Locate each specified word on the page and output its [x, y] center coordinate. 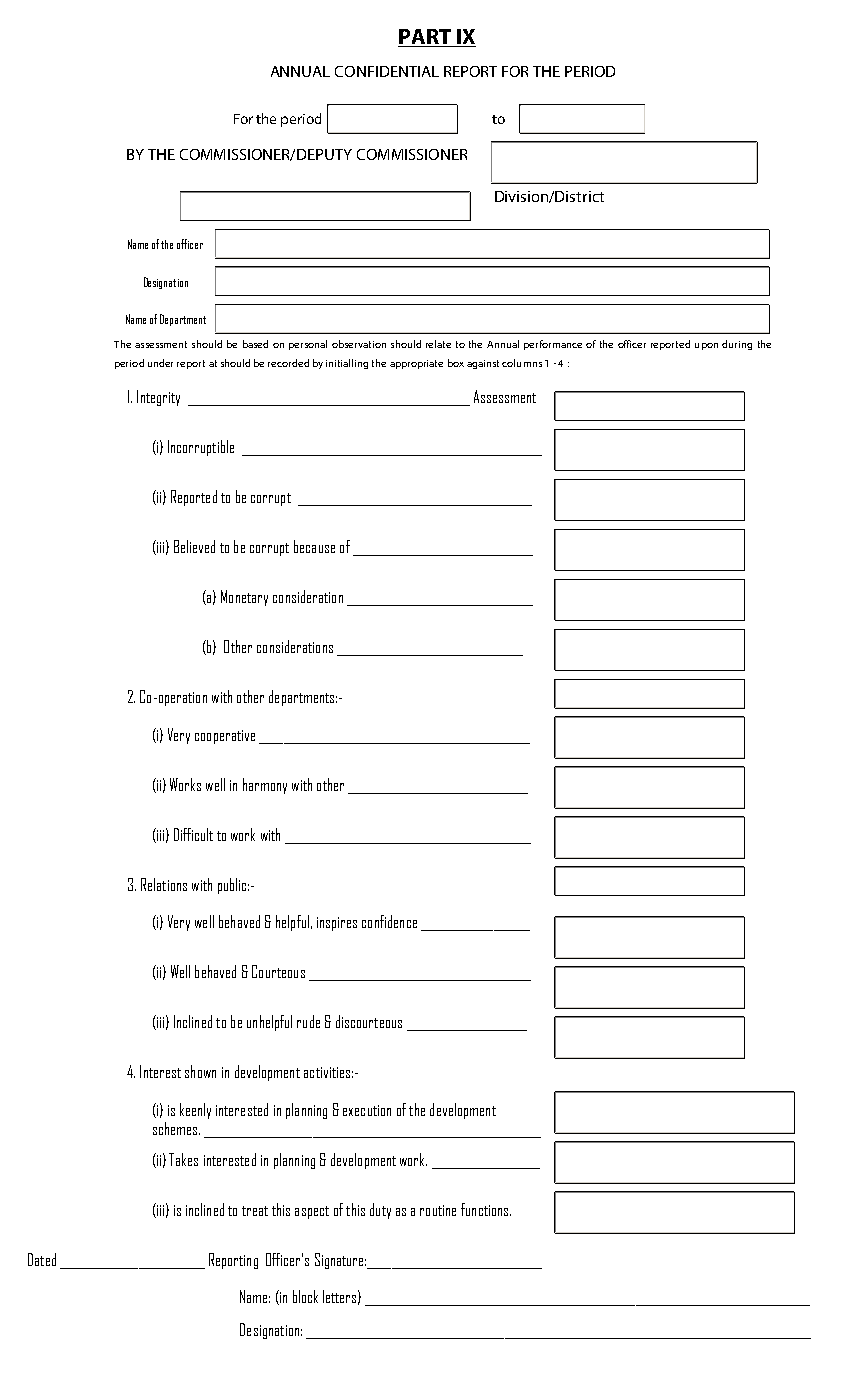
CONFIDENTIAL [387, 71]
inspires [337, 924]
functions [486, 1209]
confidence [389, 921]
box [456, 363]
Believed [194, 546]
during [737, 345]
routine [438, 1210]
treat [255, 1211]
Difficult [193, 834]
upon [706, 346]
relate [438, 344]
